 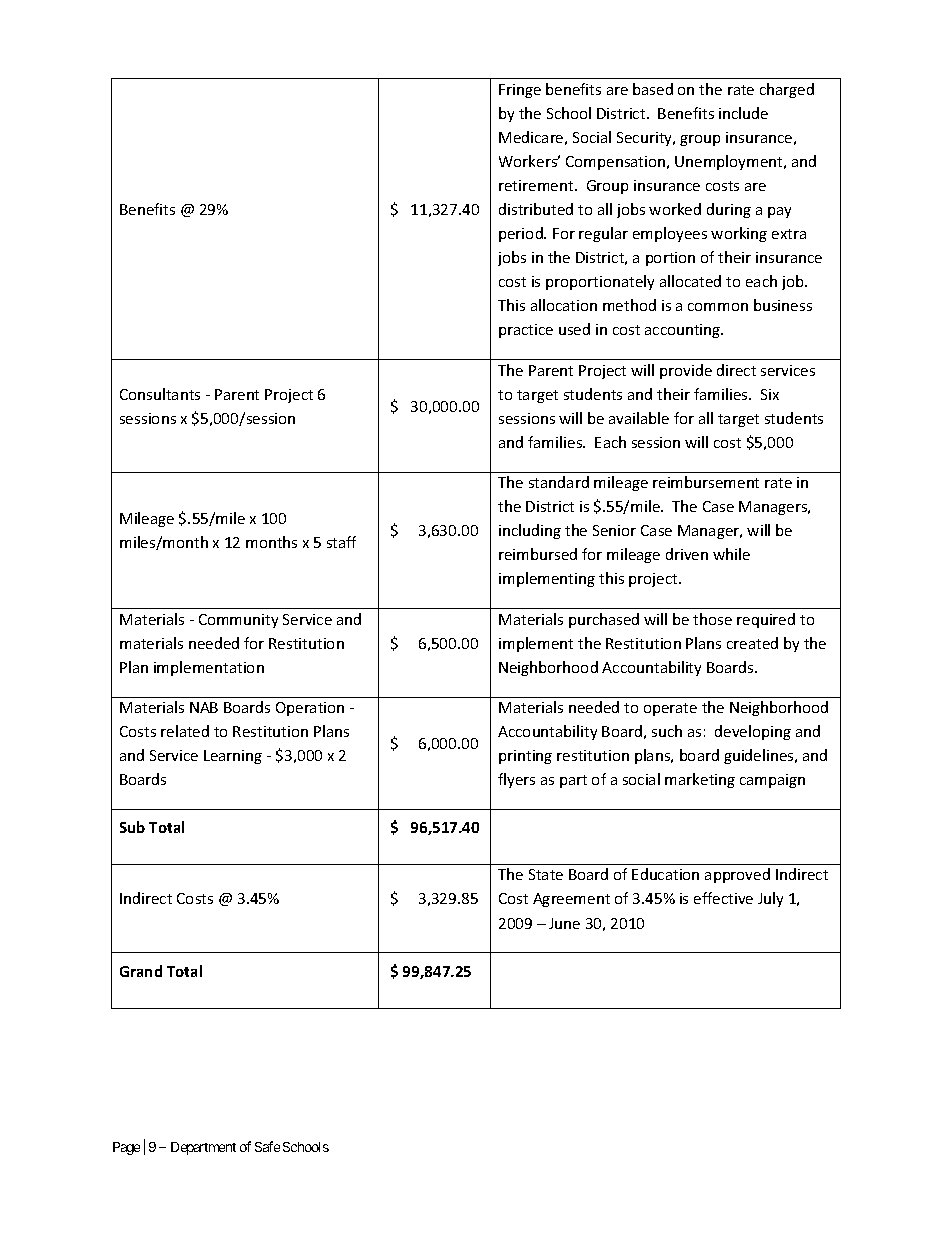 I want to click on include, so click(x=743, y=113).
